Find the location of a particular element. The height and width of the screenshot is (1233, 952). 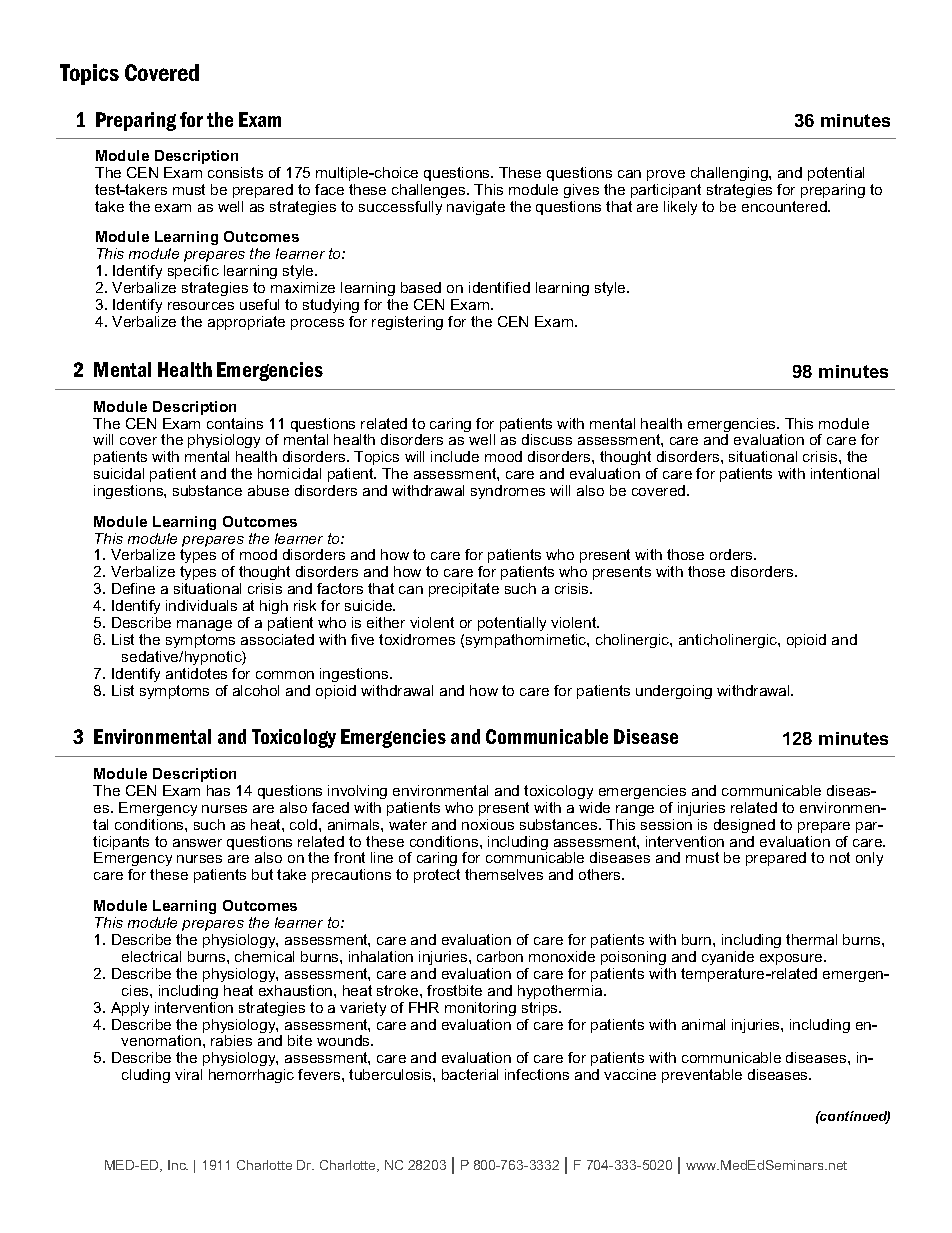

intentional is located at coordinates (845, 473).
